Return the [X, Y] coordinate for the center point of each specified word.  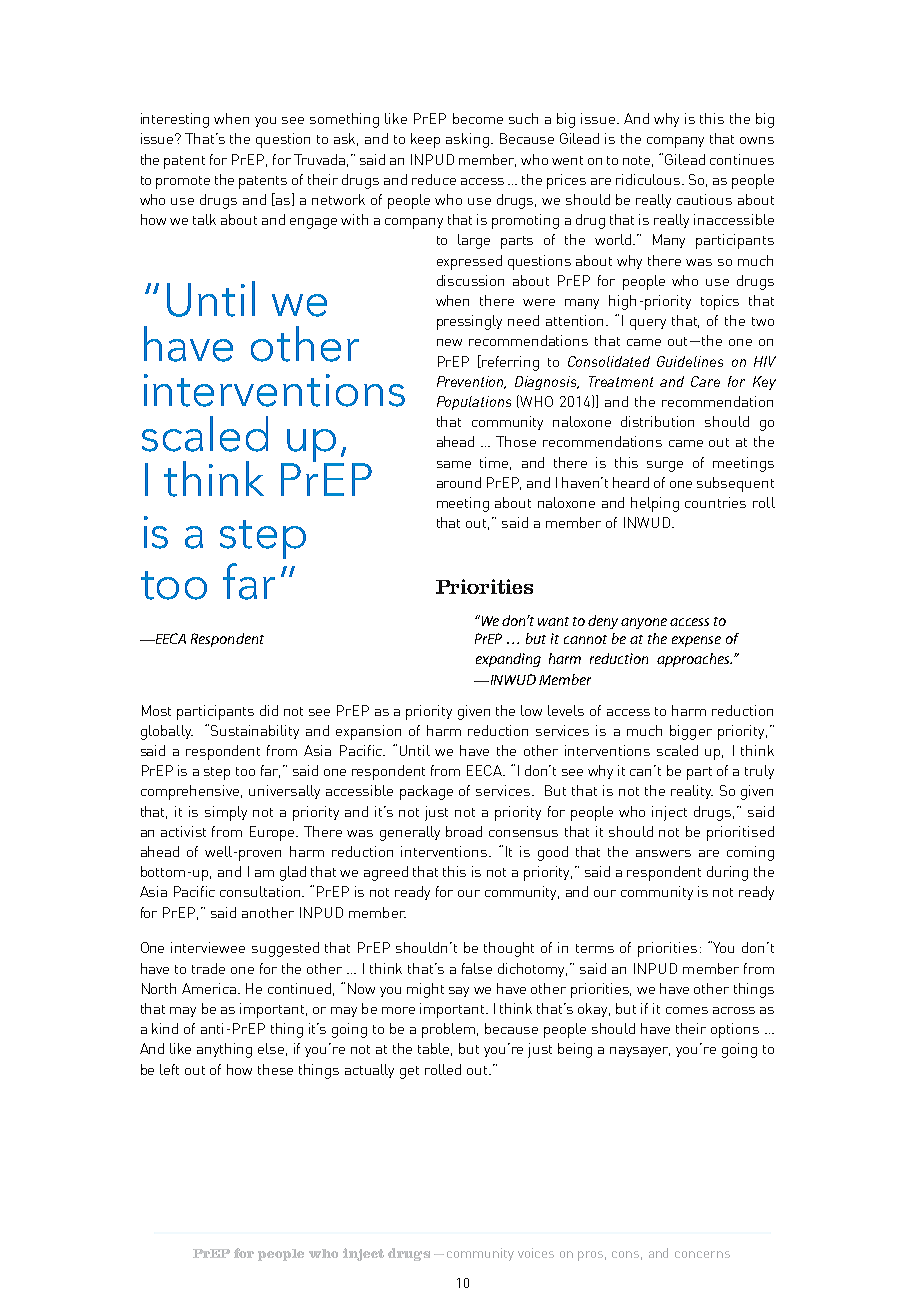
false [477, 968]
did [269, 710]
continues [742, 159]
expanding [508, 660]
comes [687, 1010]
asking [467, 140]
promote [183, 182]
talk [204, 219]
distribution [657, 421]
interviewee [208, 947]
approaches [694, 660]
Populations [474, 403]
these [275, 1069]
